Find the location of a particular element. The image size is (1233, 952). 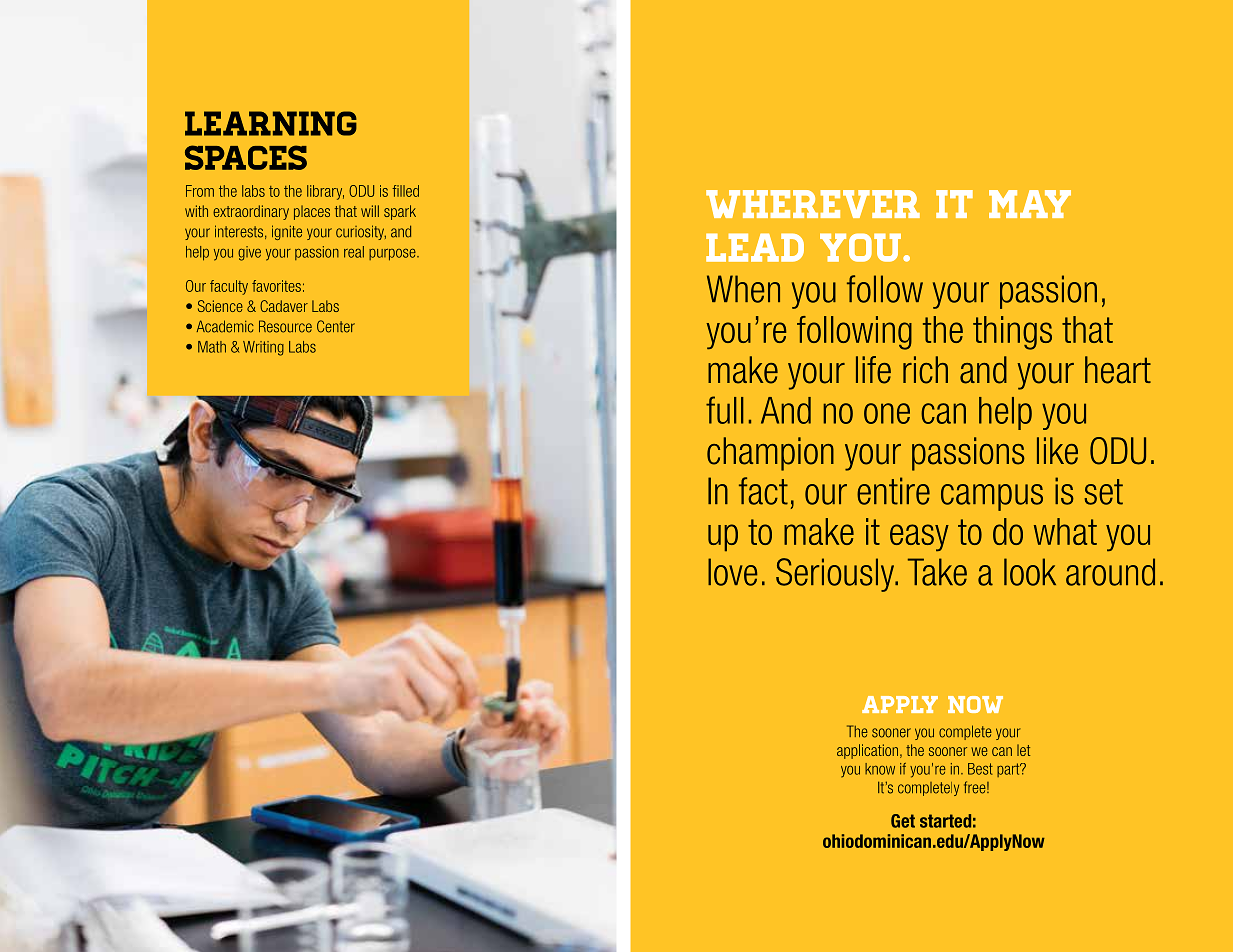

love is located at coordinates (733, 572).
